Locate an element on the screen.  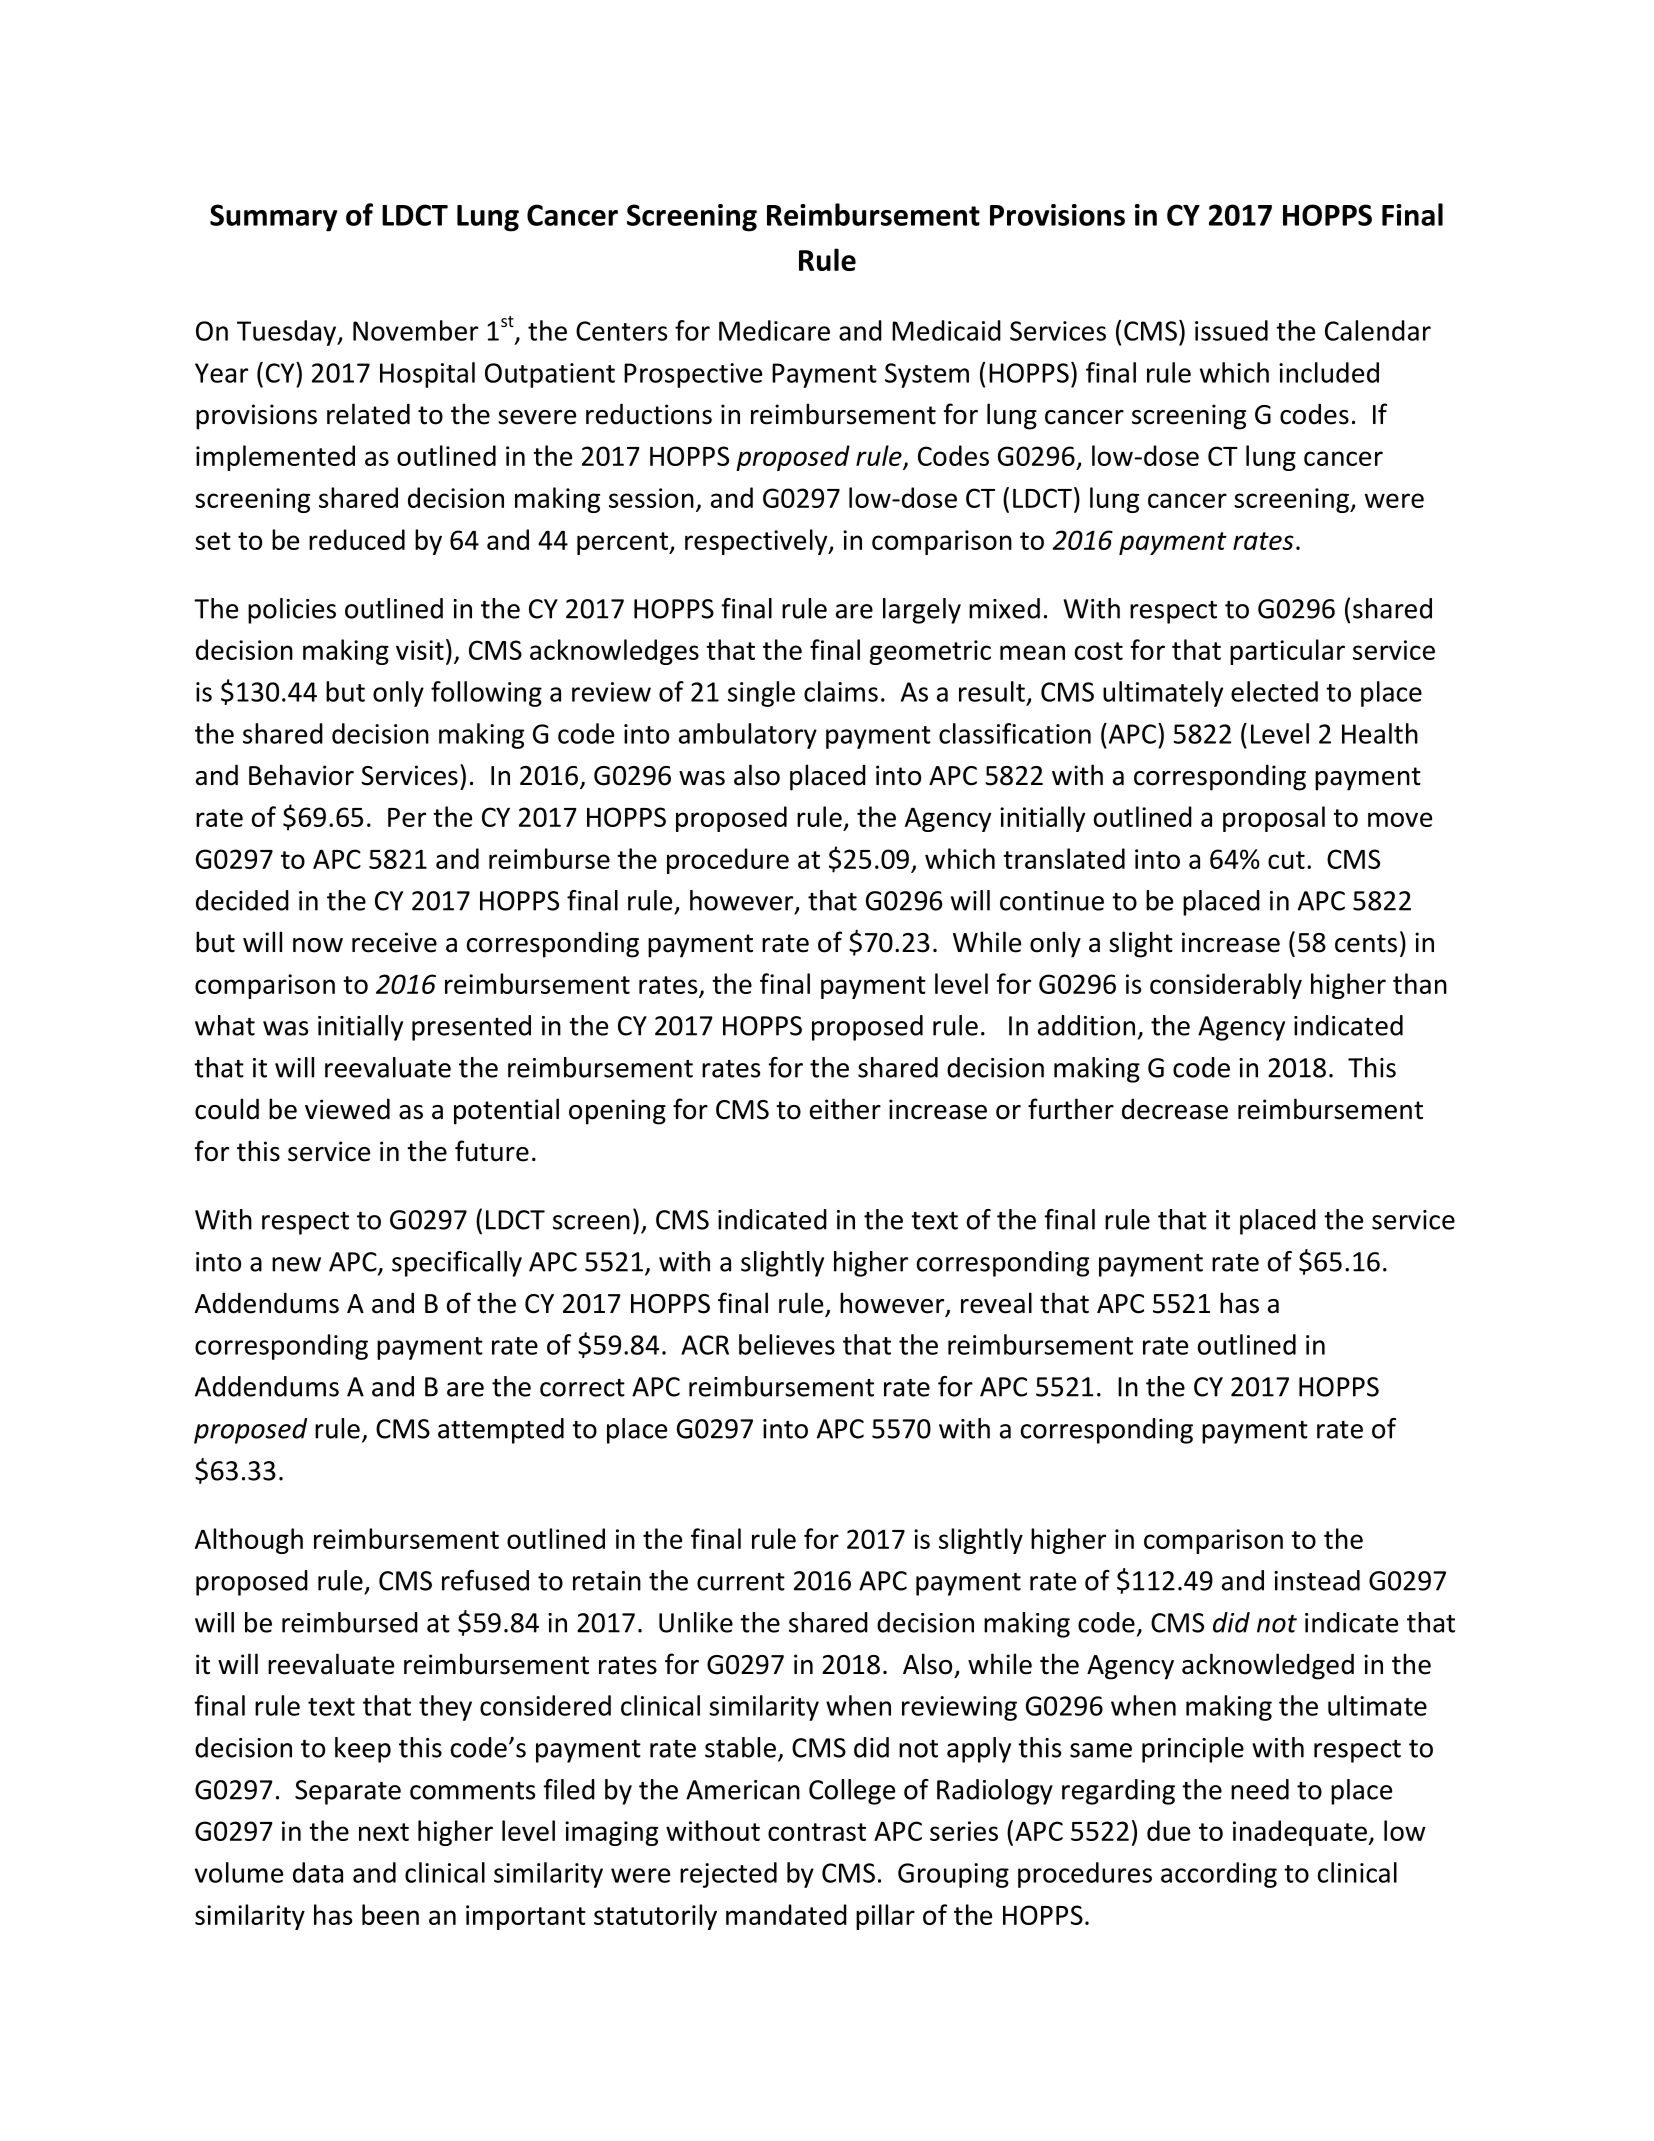
largely is located at coordinates (922, 611).
